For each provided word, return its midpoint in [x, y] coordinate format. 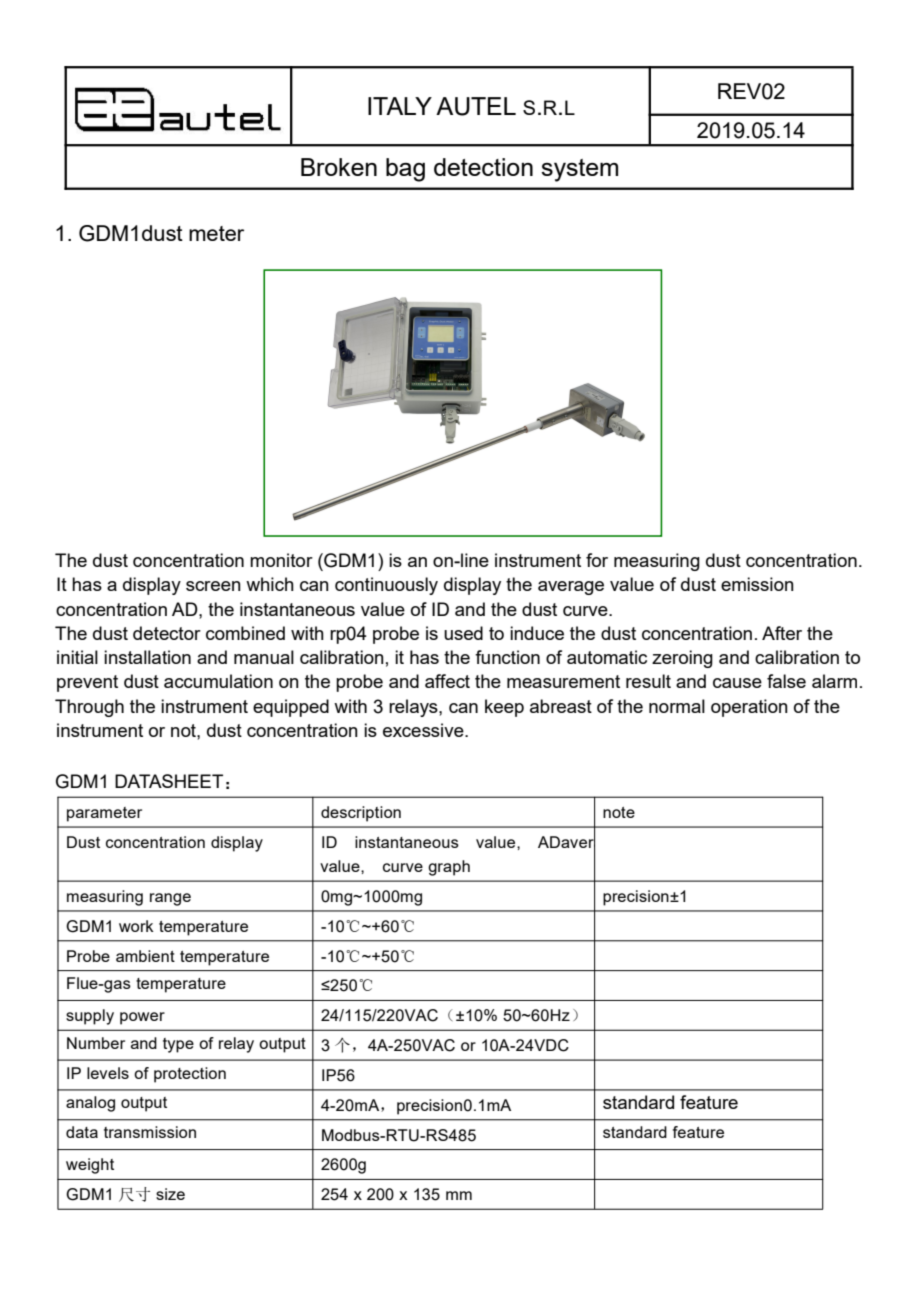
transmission [150, 1132]
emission [757, 584]
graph [449, 868]
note [619, 812]
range [170, 899]
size [170, 1194]
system [579, 170]
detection [483, 167]
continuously [386, 586]
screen [213, 586]
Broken [339, 167]
